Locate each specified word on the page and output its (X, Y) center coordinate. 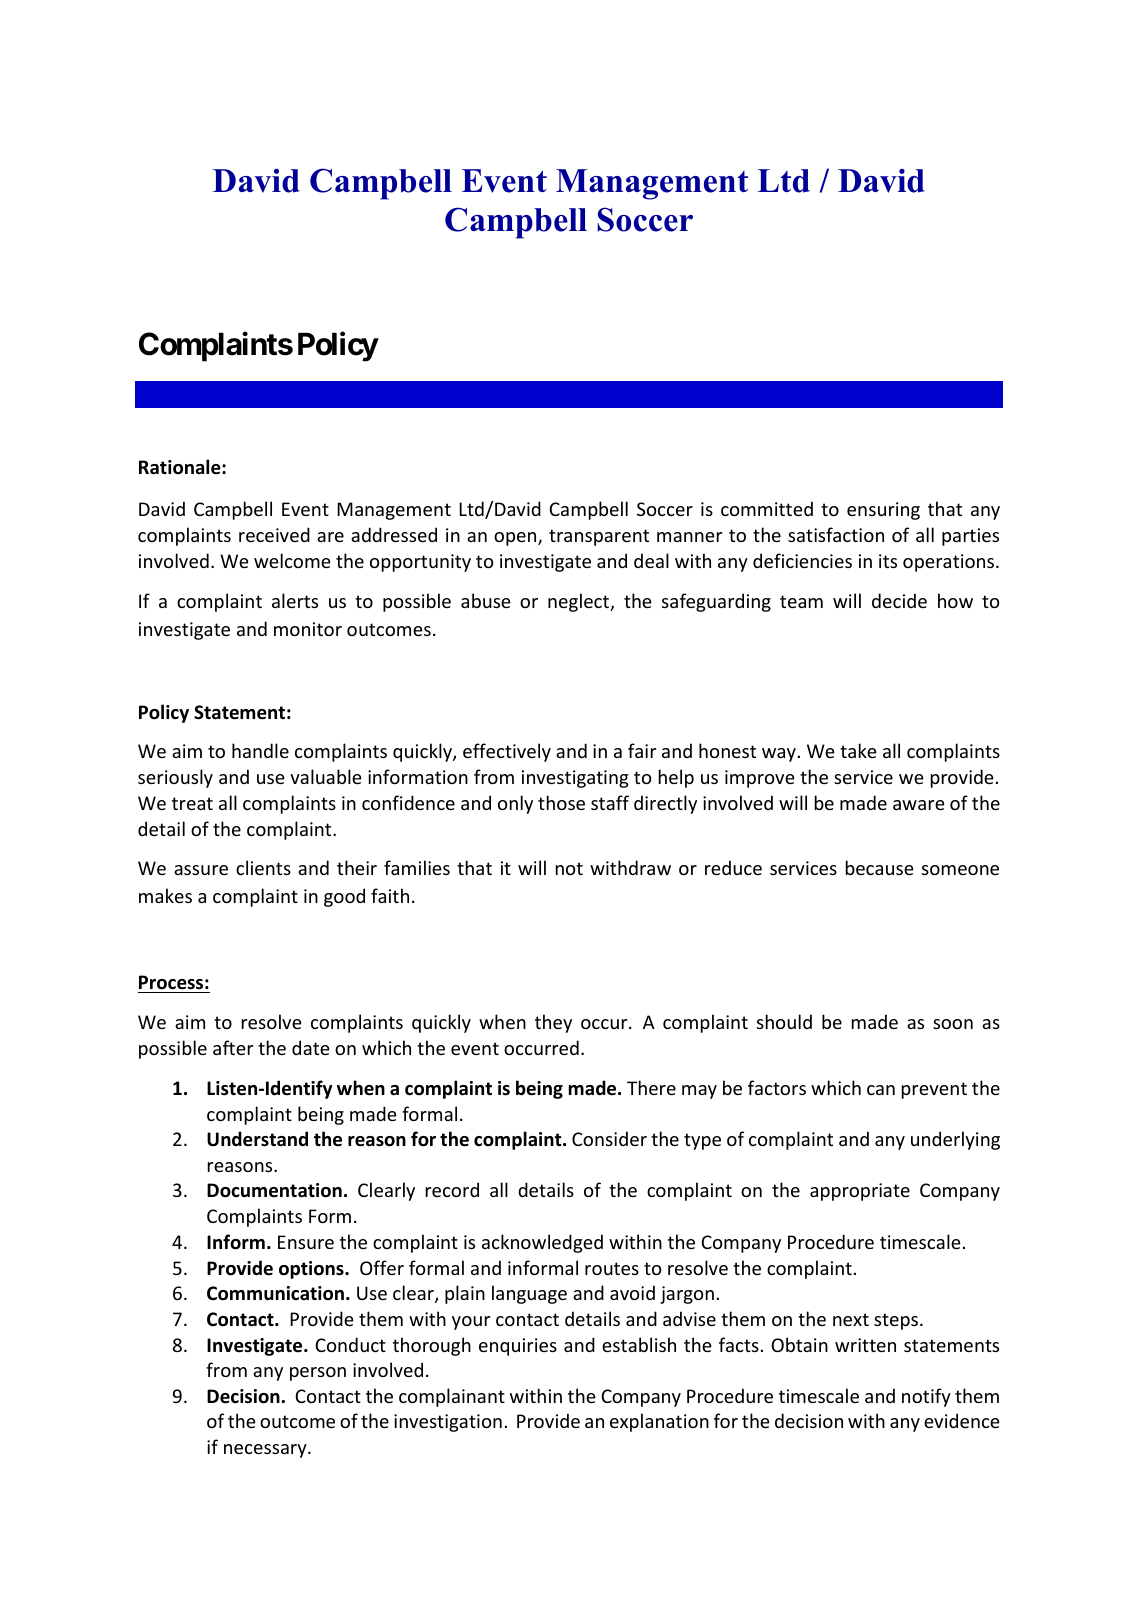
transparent (599, 537)
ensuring (883, 511)
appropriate (860, 1192)
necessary (266, 1451)
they (553, 1023)
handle (260, 750)
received (274, 534)
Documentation (274, 1190)
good (344, 897)
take (858, 750)
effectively (507, 752)
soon (953, 1024)
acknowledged (542, 1243)
